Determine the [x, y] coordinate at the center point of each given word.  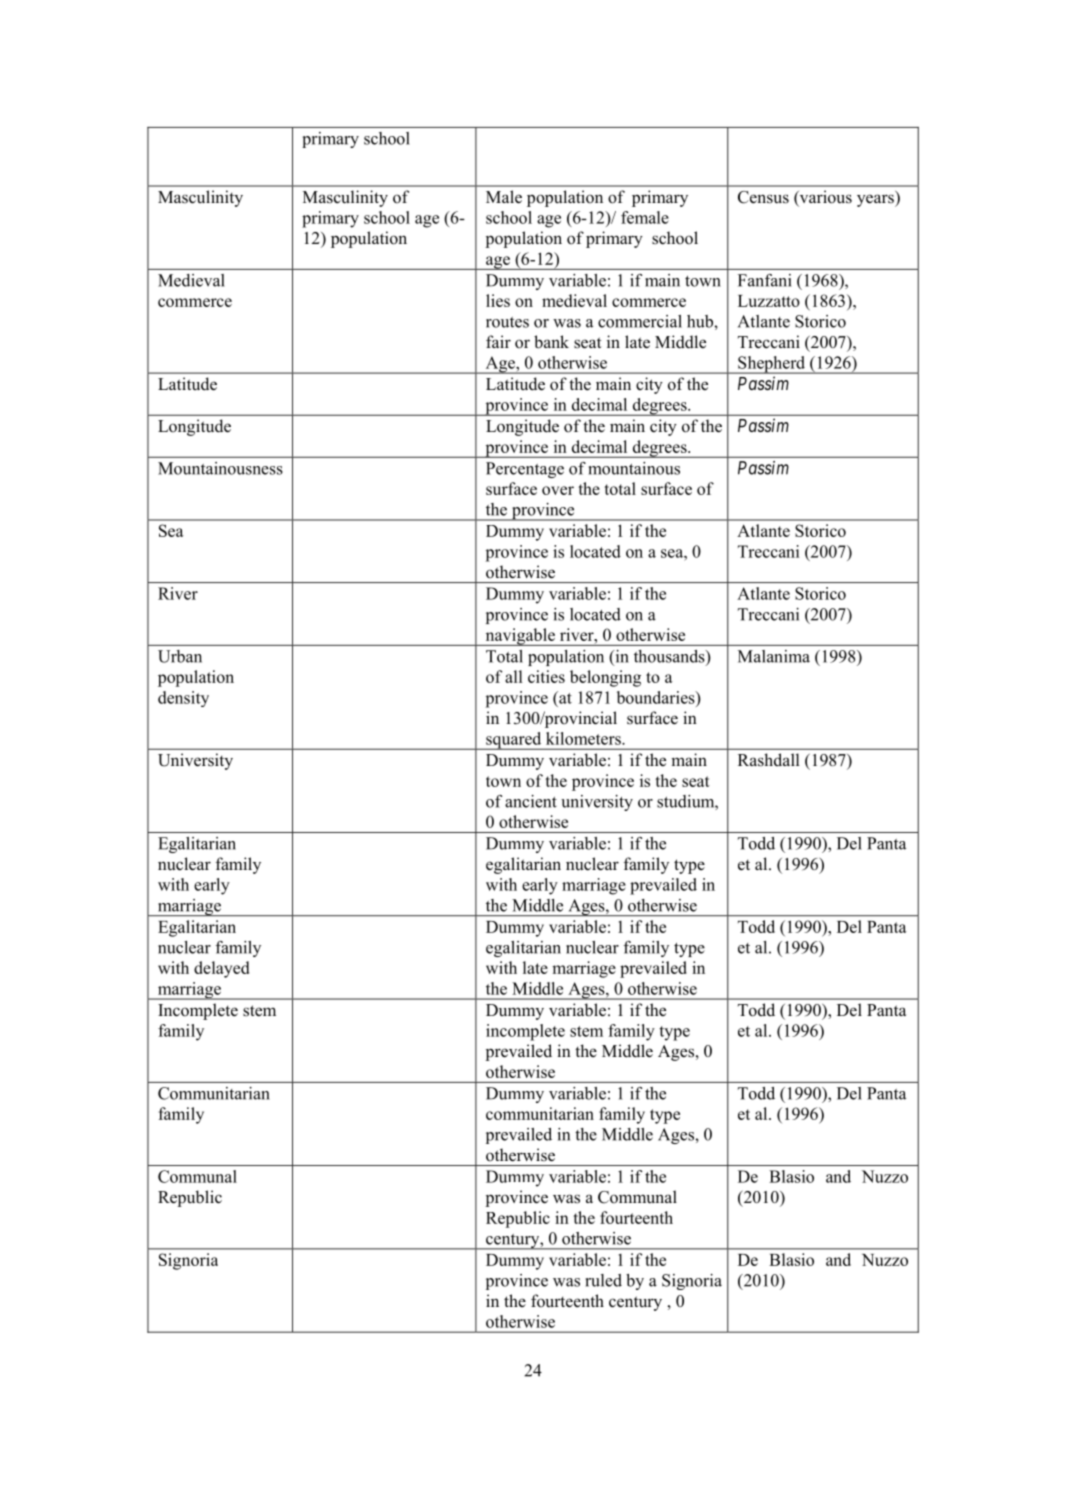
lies [498, 300]
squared [514, 741]
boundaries [657, 697]
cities [546, 676]
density [183, 699]
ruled [603, 1280]
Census [763, 197]
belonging [605, 678]
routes [507, 322]
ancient [531, 801]
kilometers [584, 738]
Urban [180, 656]
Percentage [525, 470]
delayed [221, 969]
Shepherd [772, 365]
